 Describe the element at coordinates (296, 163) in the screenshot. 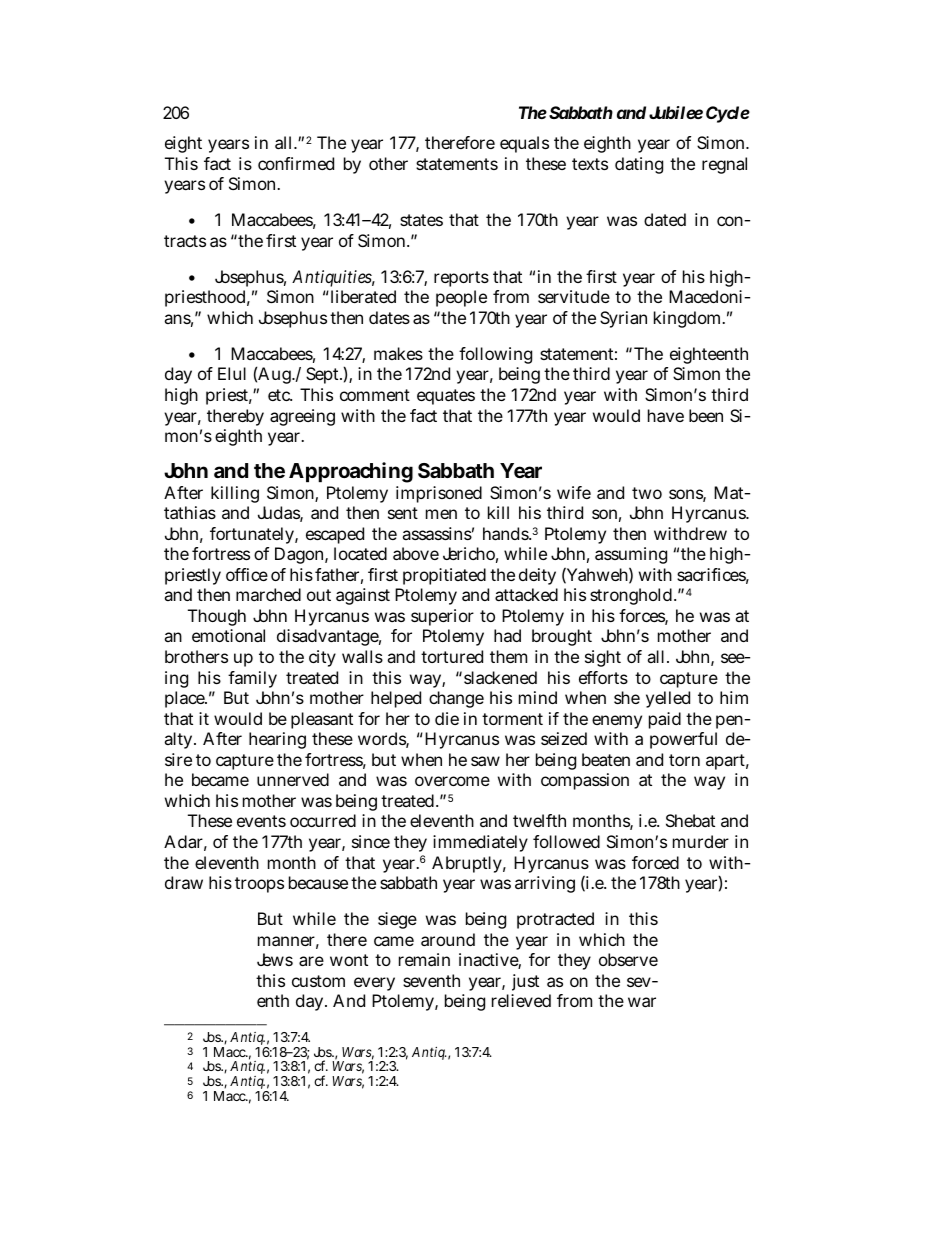

I see `confirmed` at that location.
